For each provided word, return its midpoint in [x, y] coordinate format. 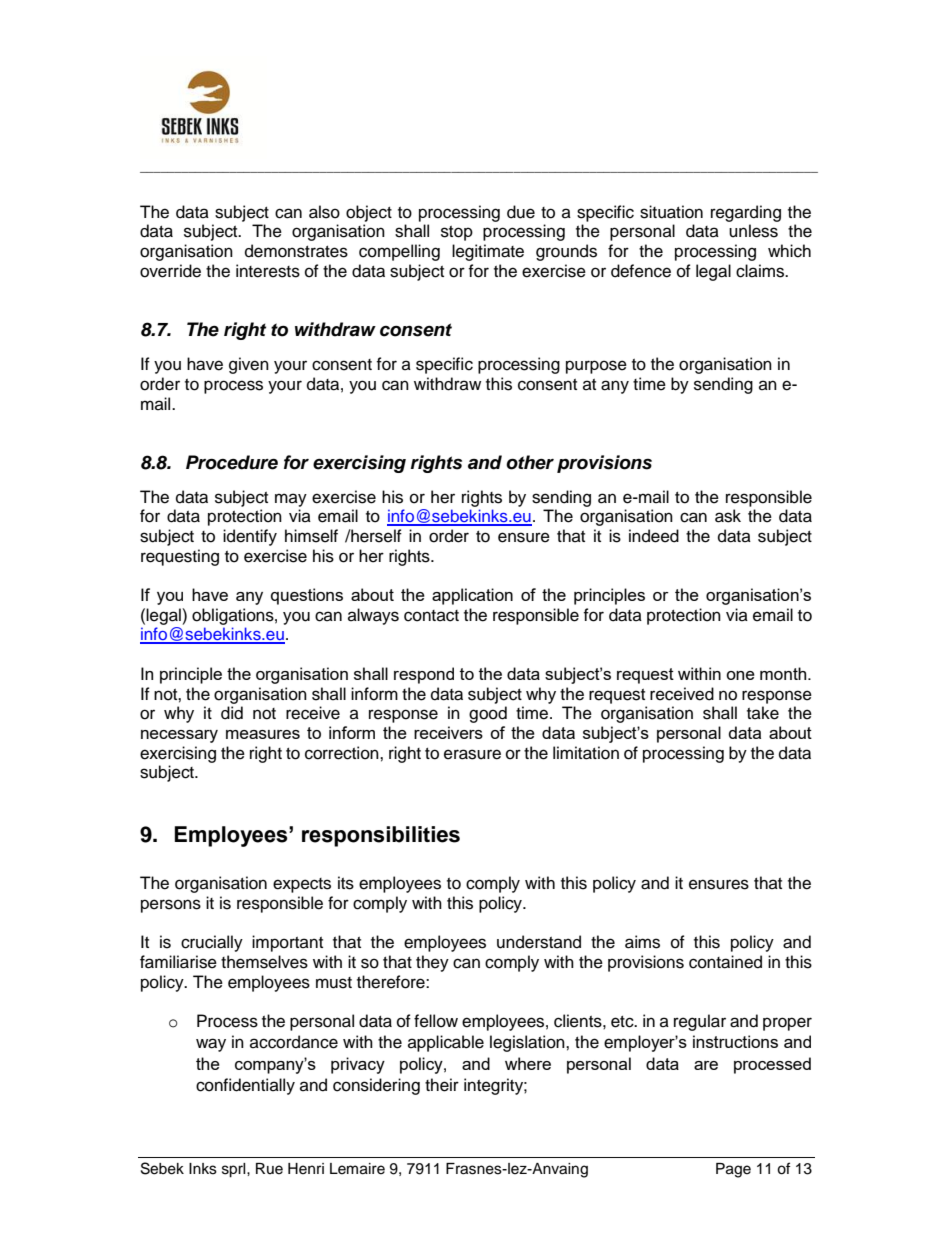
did [232, 713]
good [488, 714]
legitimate [488, 252]
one [740, 675]
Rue [269, 1169]
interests [268, 271]
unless [753, 231]
